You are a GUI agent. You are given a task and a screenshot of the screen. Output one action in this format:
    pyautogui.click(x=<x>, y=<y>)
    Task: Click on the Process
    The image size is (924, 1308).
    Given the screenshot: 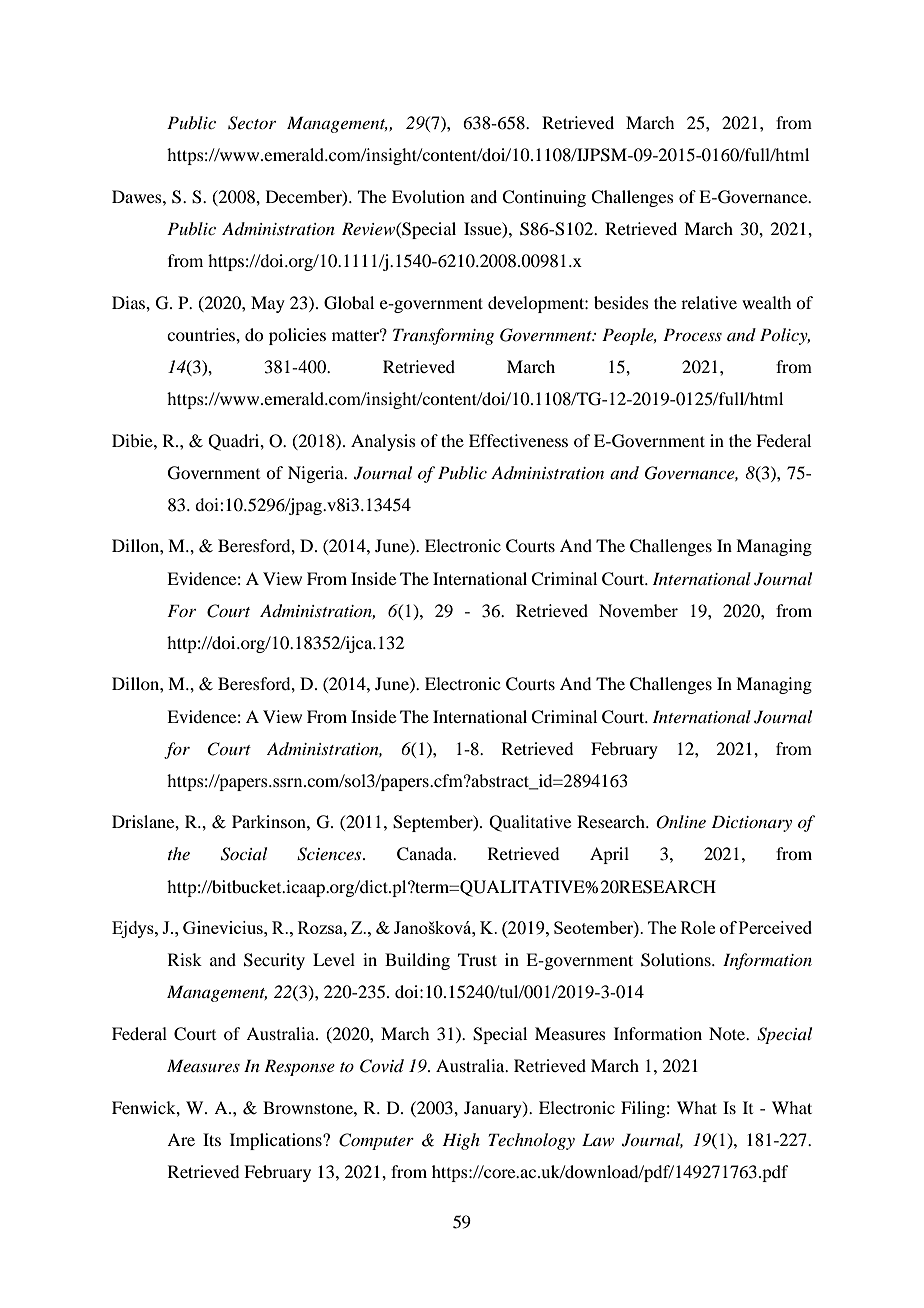 What is the action you would take?
    pyautogui.click(x=692, y=334)
